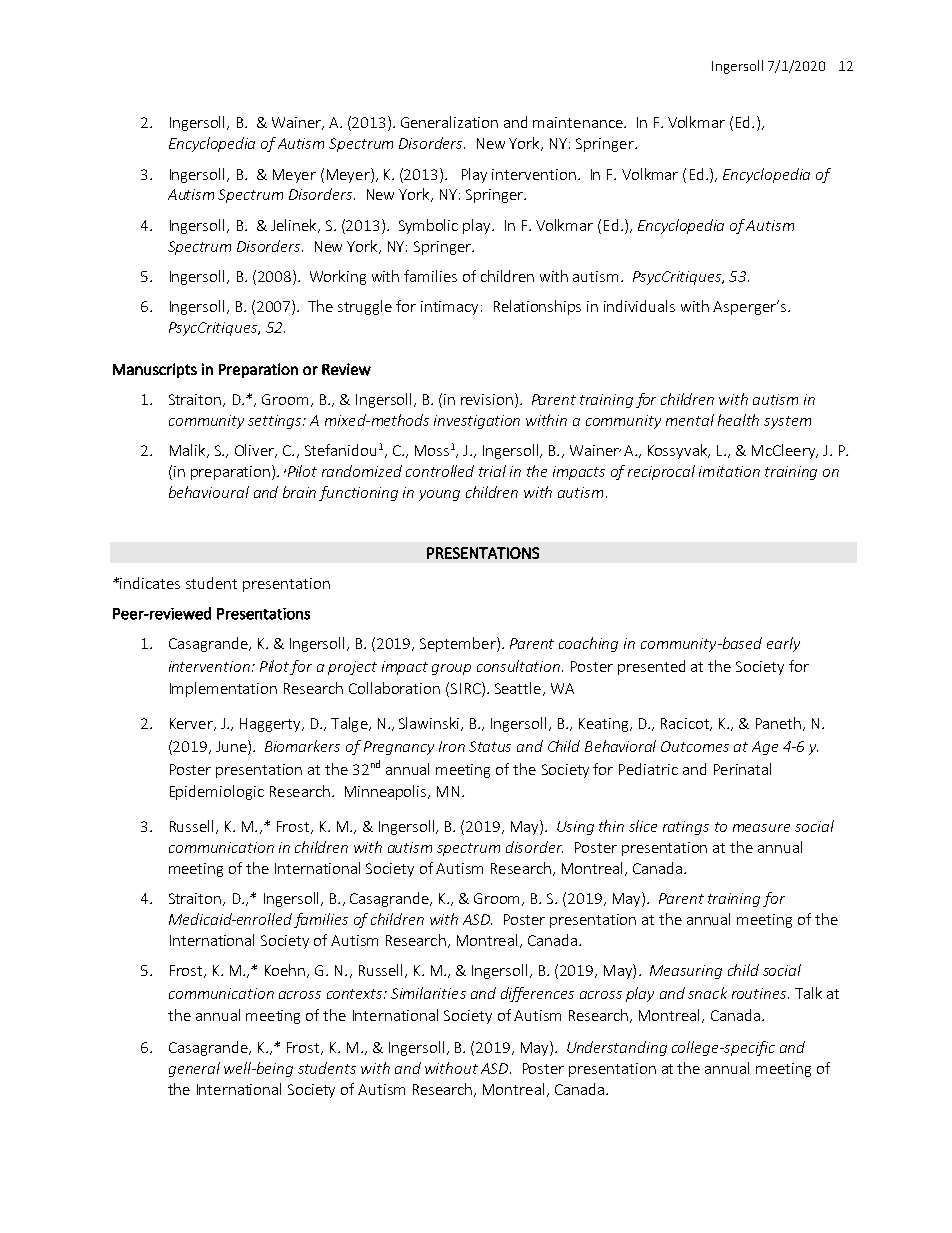  What do you see at coordinates (356, 994) in the document?
I see `contexts` at bounding box center [356, 994].
